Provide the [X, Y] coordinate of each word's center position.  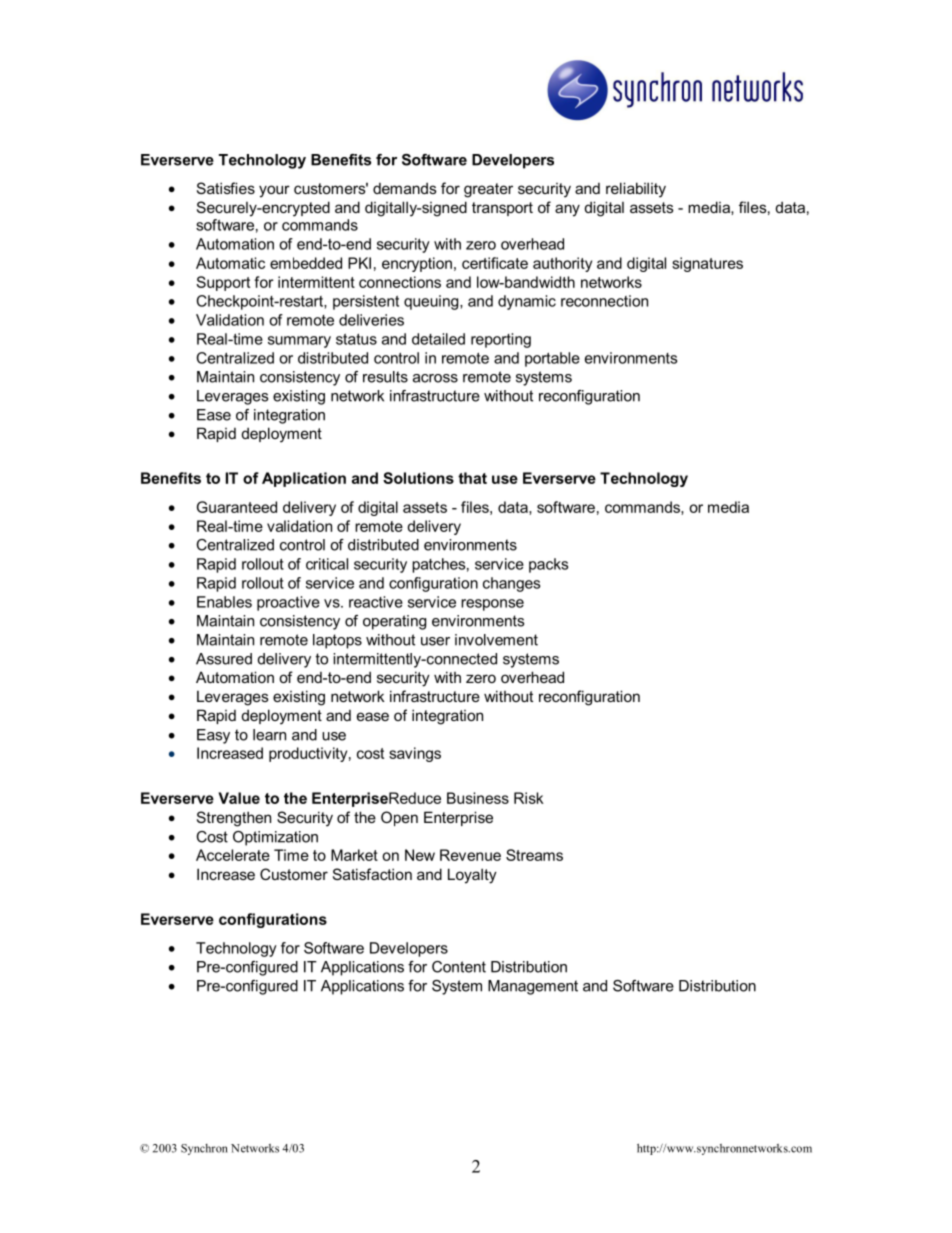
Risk [529, 798]
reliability [636, 190]
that [472, 478]
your [274, 191]
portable [552, 359]
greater [488, 190]
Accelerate [233, 855]
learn [269, 735]
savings [415, 754]
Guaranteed [237, 507]
